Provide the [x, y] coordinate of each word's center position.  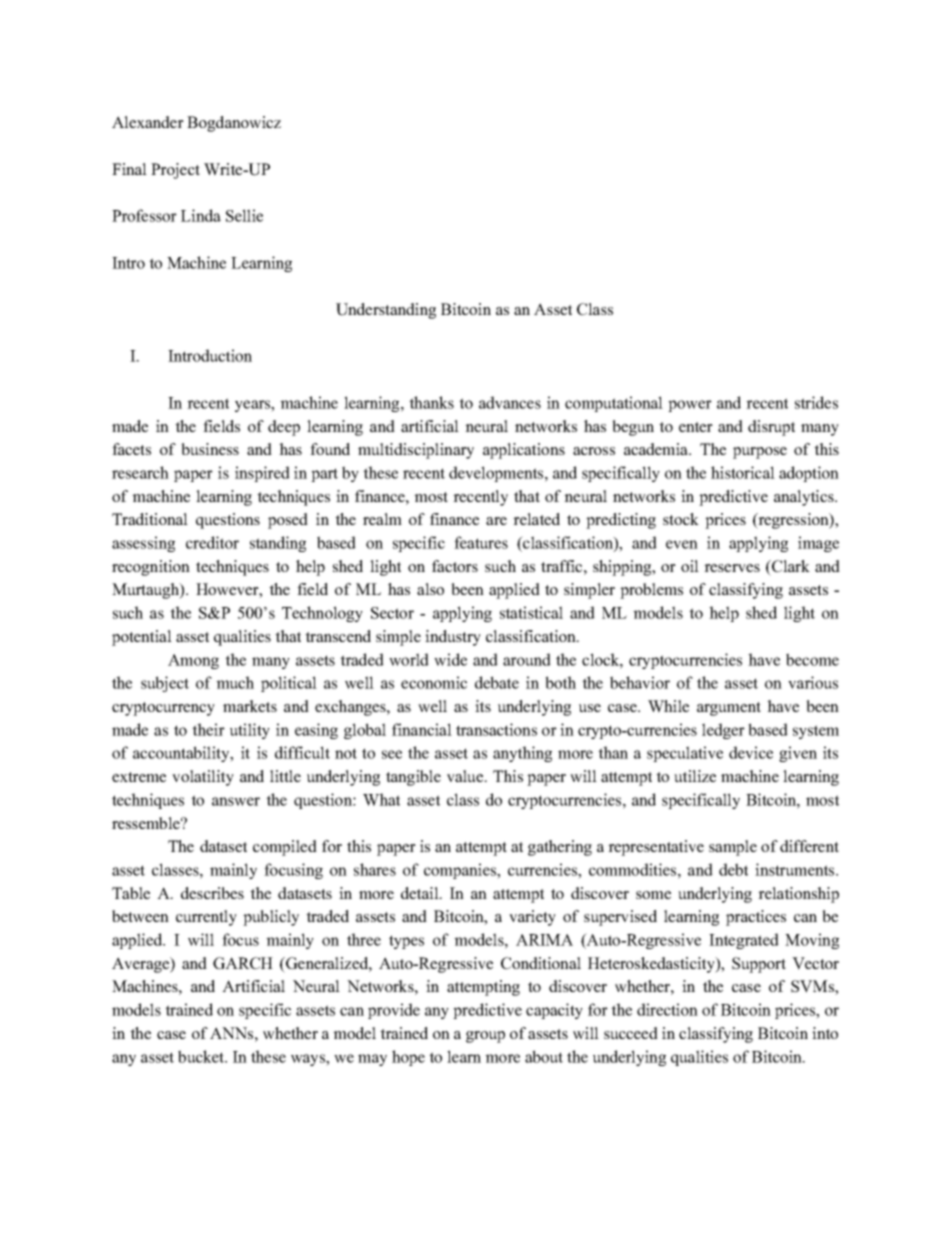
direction [667, 1009]
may [372, 1060]
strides [816, 402]
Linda [201, 215]
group [485, 1037]
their [208, 729]
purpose [760, 453]
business [210, 449]
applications [524, 451]
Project [175, 171]
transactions [496, 729]
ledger [723, 731]
